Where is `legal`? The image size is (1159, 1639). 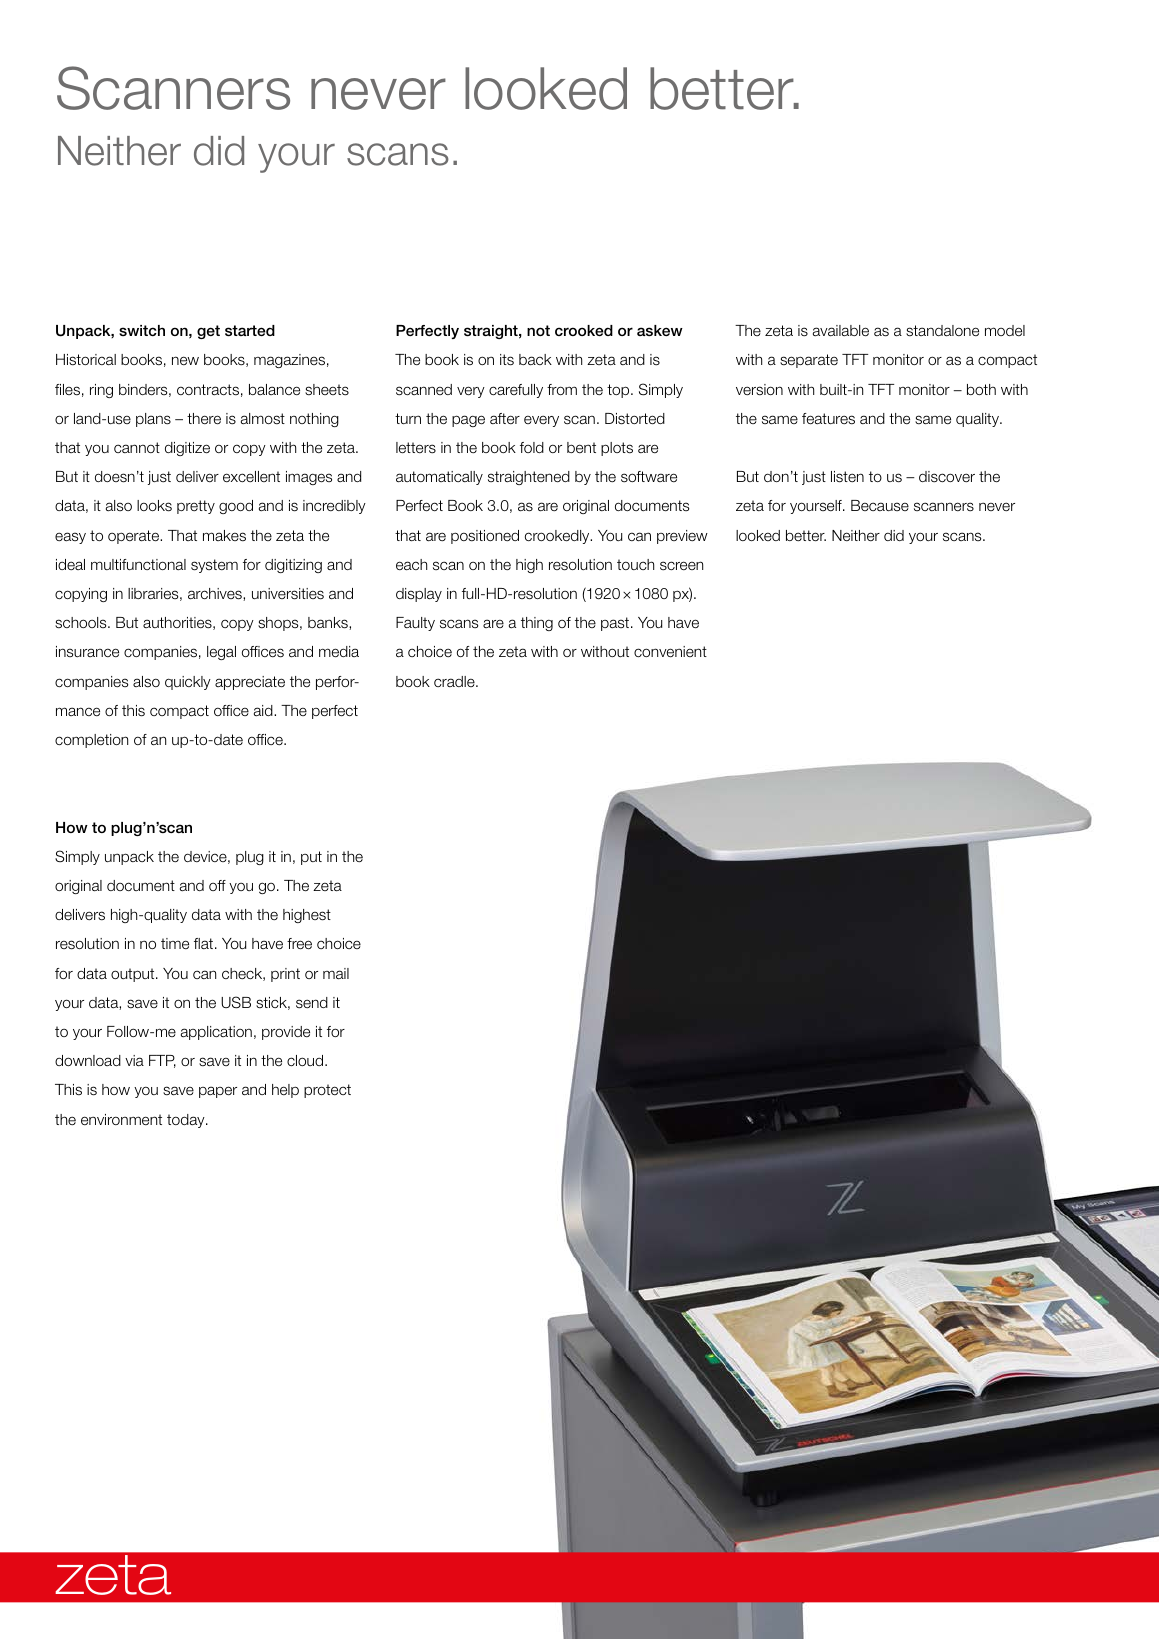 legal is located at coordinates (221, 653).
